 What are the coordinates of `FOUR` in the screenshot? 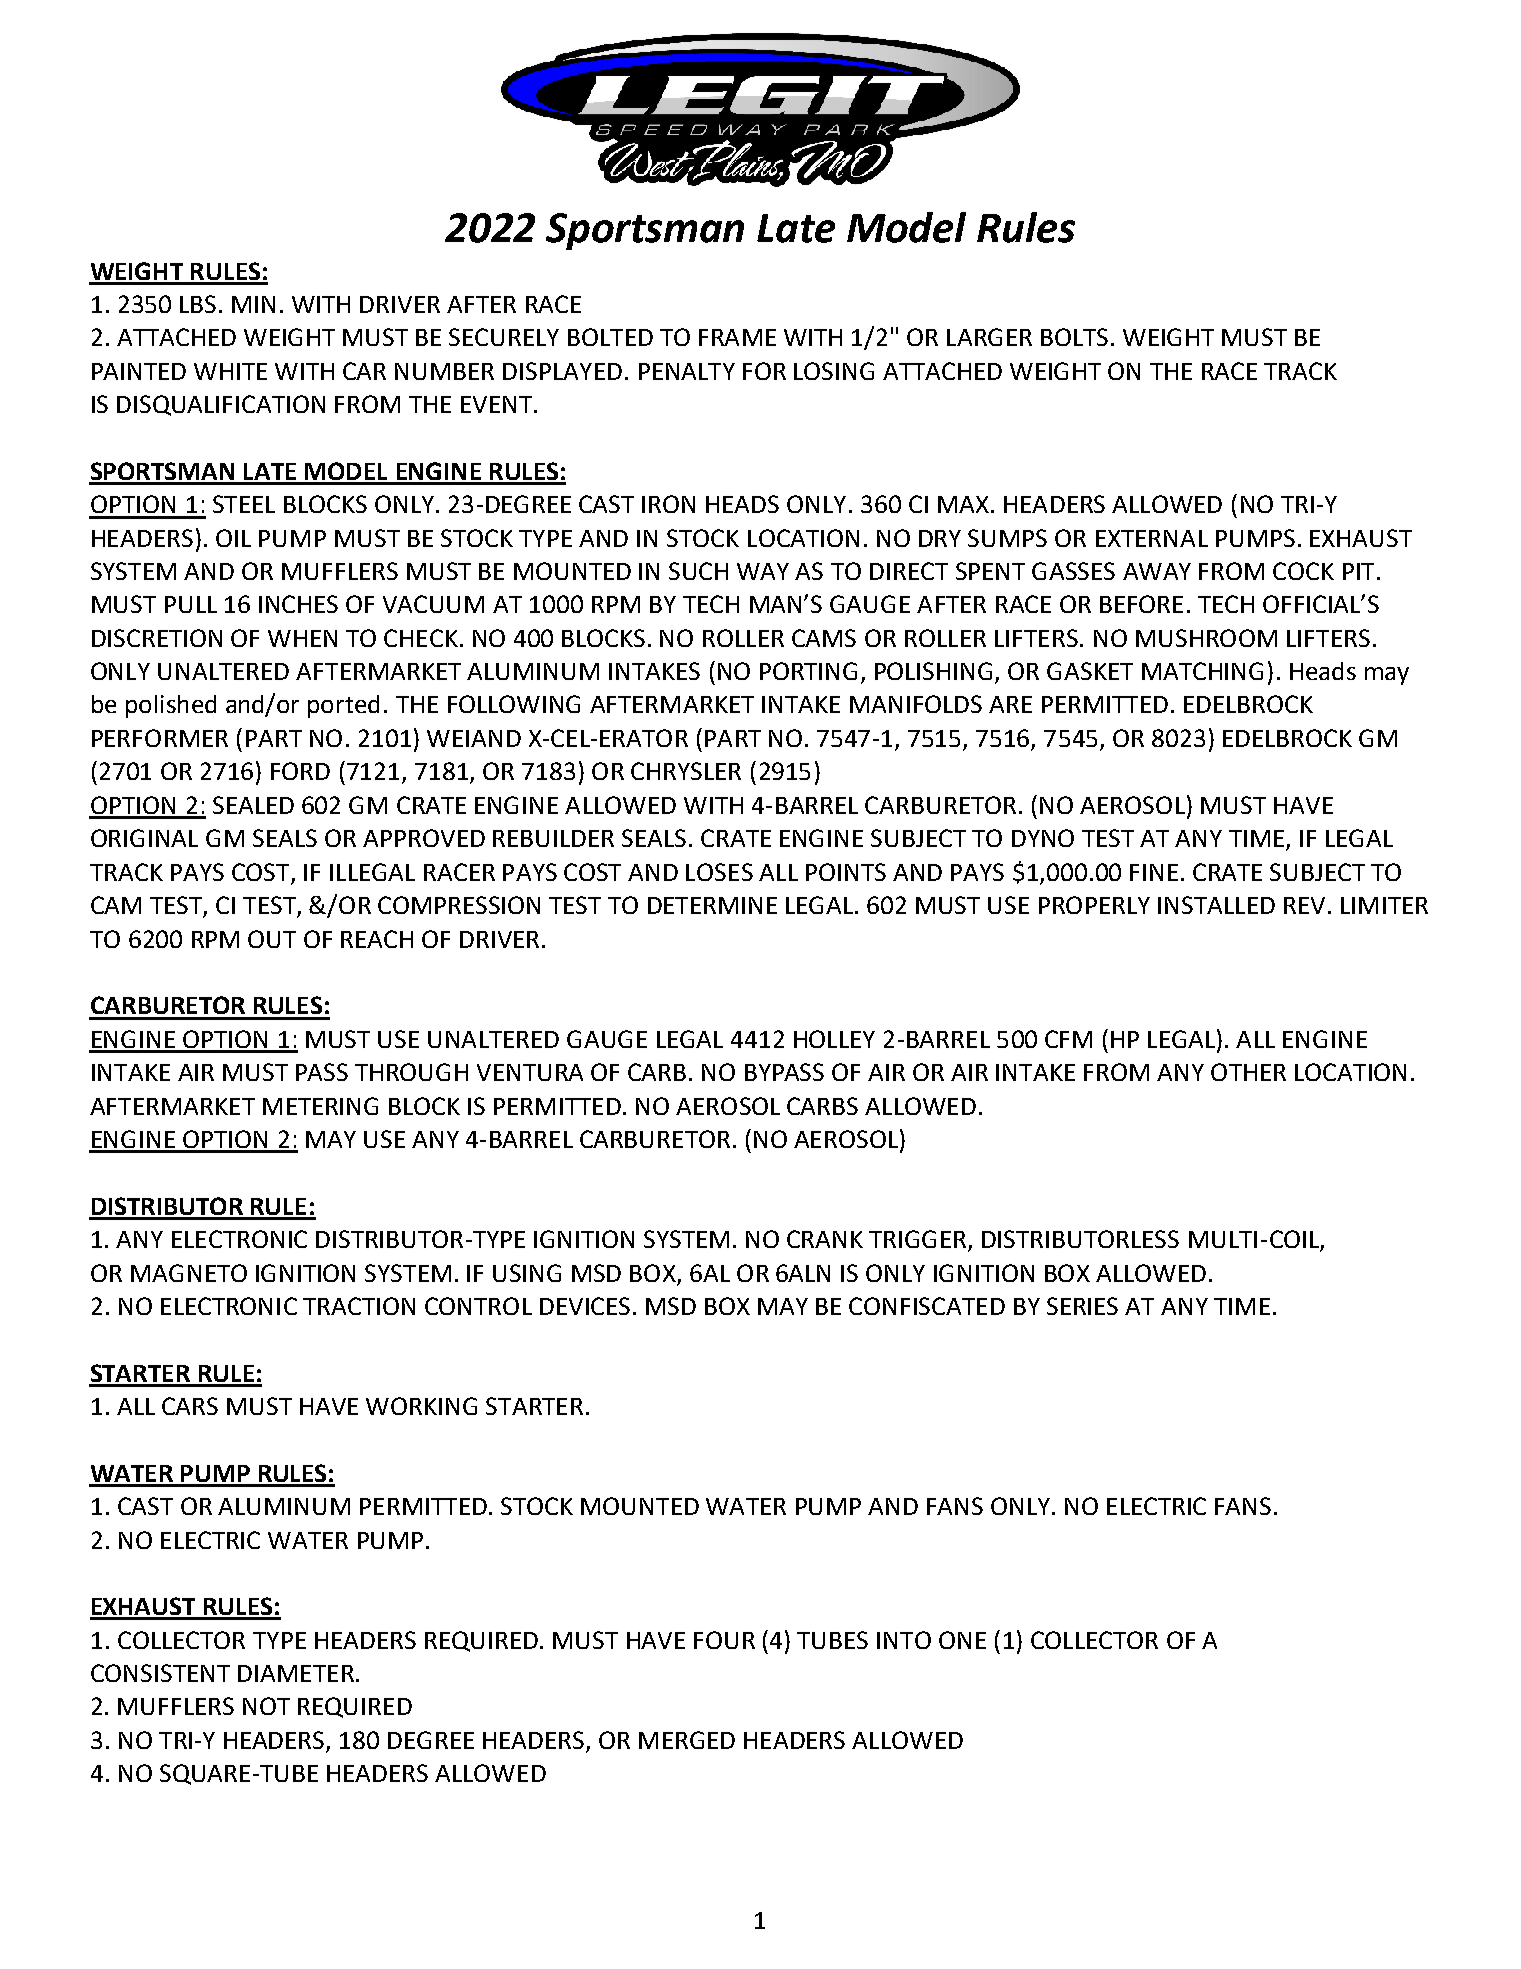 It's located at (724, 1640).
